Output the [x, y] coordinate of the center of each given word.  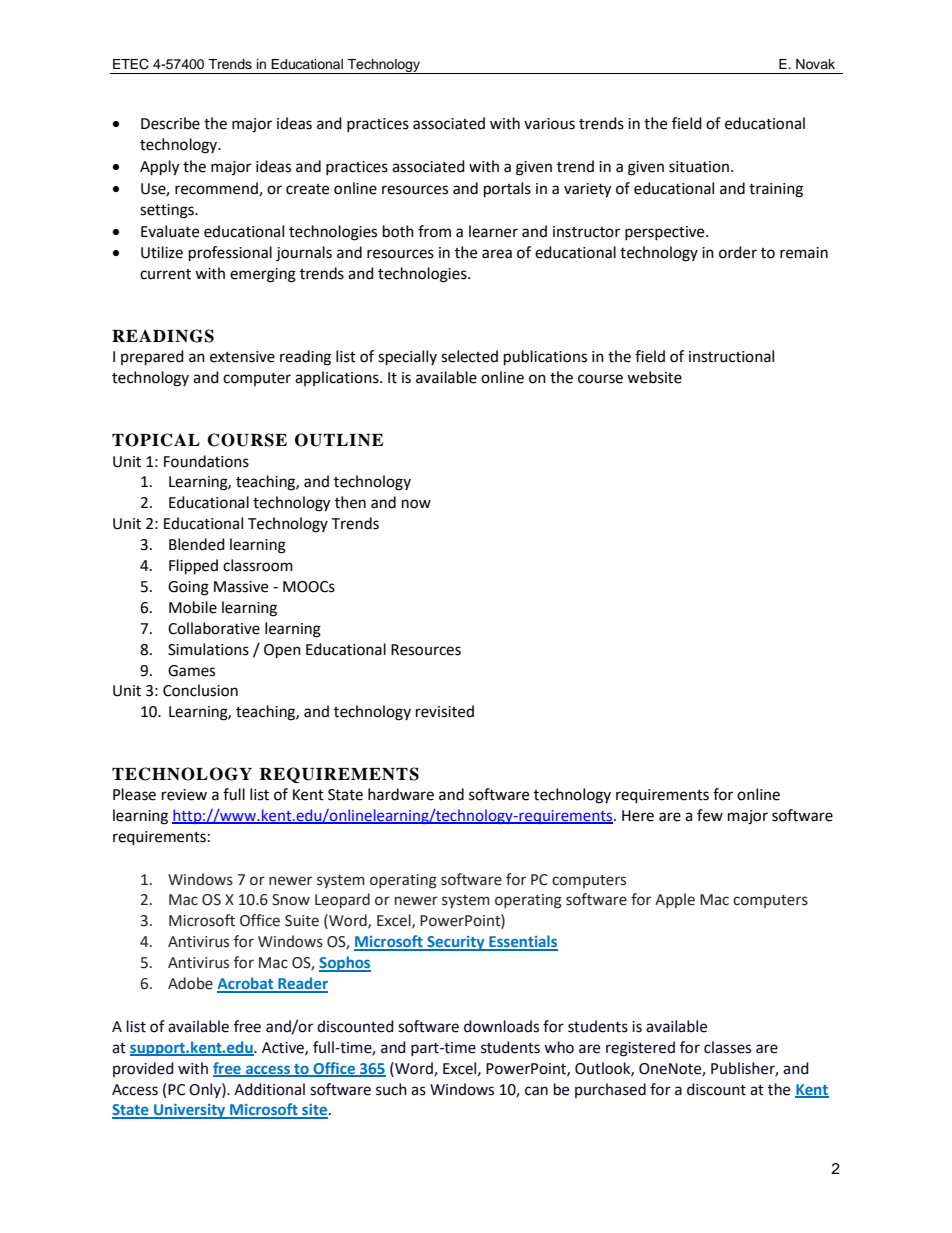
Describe [170, 123]
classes [727, 1047]
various [549, 124]
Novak [815, 64]
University [190, 1111]
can [536, 1091]
